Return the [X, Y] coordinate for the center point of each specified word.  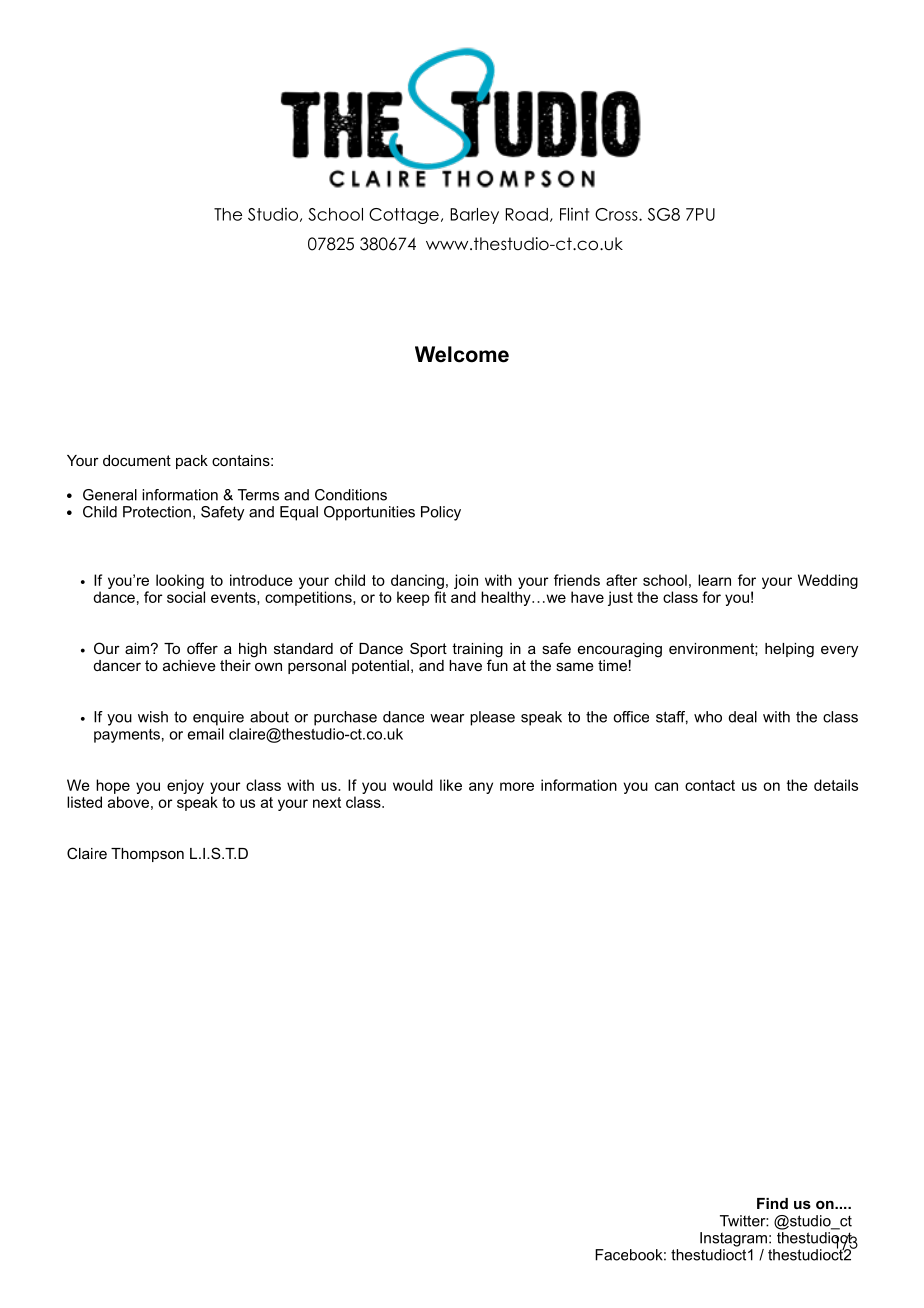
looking [180, 581]
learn [714, 580]
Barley [474, 216]
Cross [617, 214]
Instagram [733, 1239]
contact [710, 785]
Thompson [147, 855]
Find [772, 1203]
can [666, 786]
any [481, 788]
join [466, 581]
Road [527, 214]
